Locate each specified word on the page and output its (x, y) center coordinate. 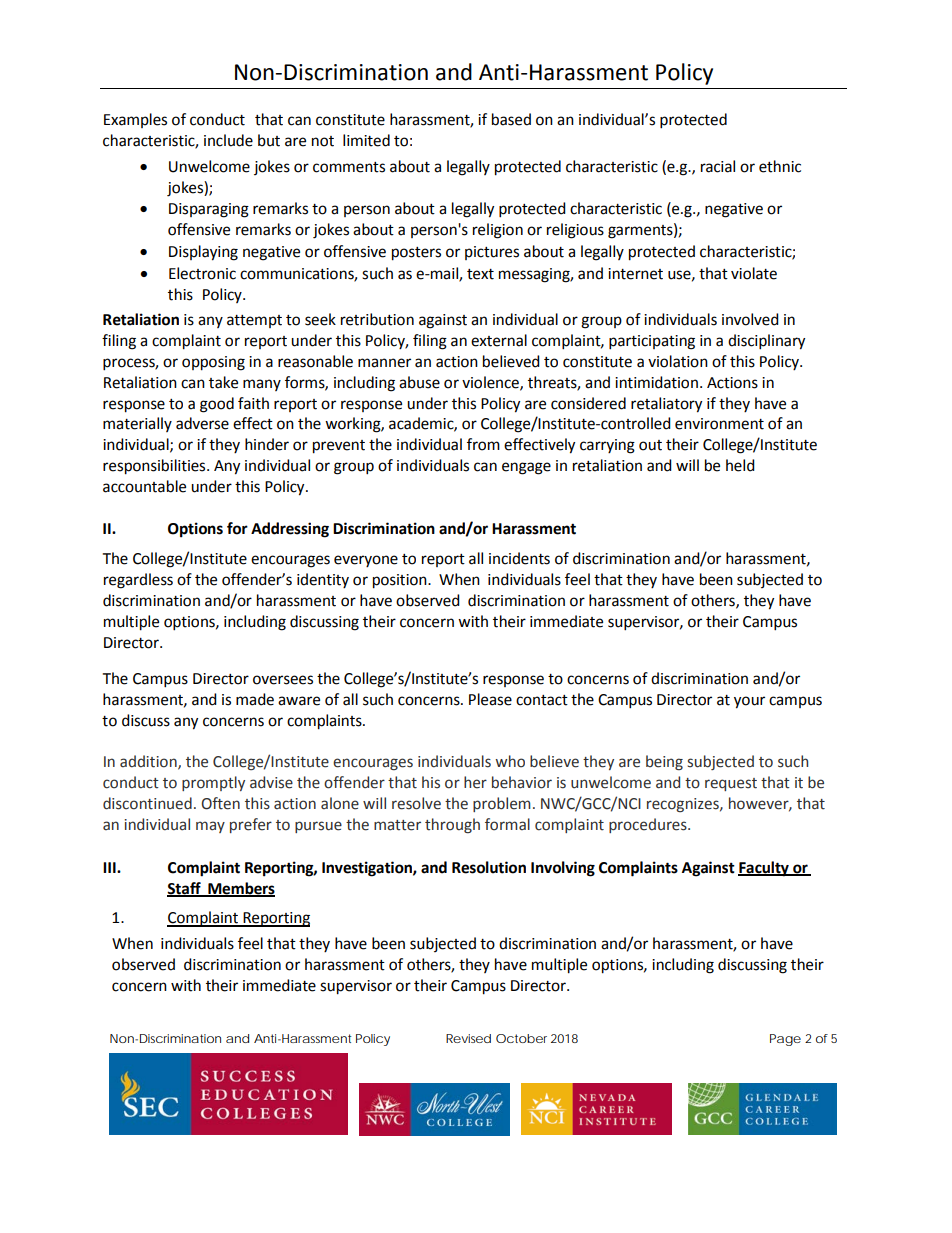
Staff (185, 889)
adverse (202, 423)
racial (718, 166)
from (483, 444)
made (255, 699)
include (228, 140)
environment (719, 424)
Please (490, 699)
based (511, 119)
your (749, 702)
